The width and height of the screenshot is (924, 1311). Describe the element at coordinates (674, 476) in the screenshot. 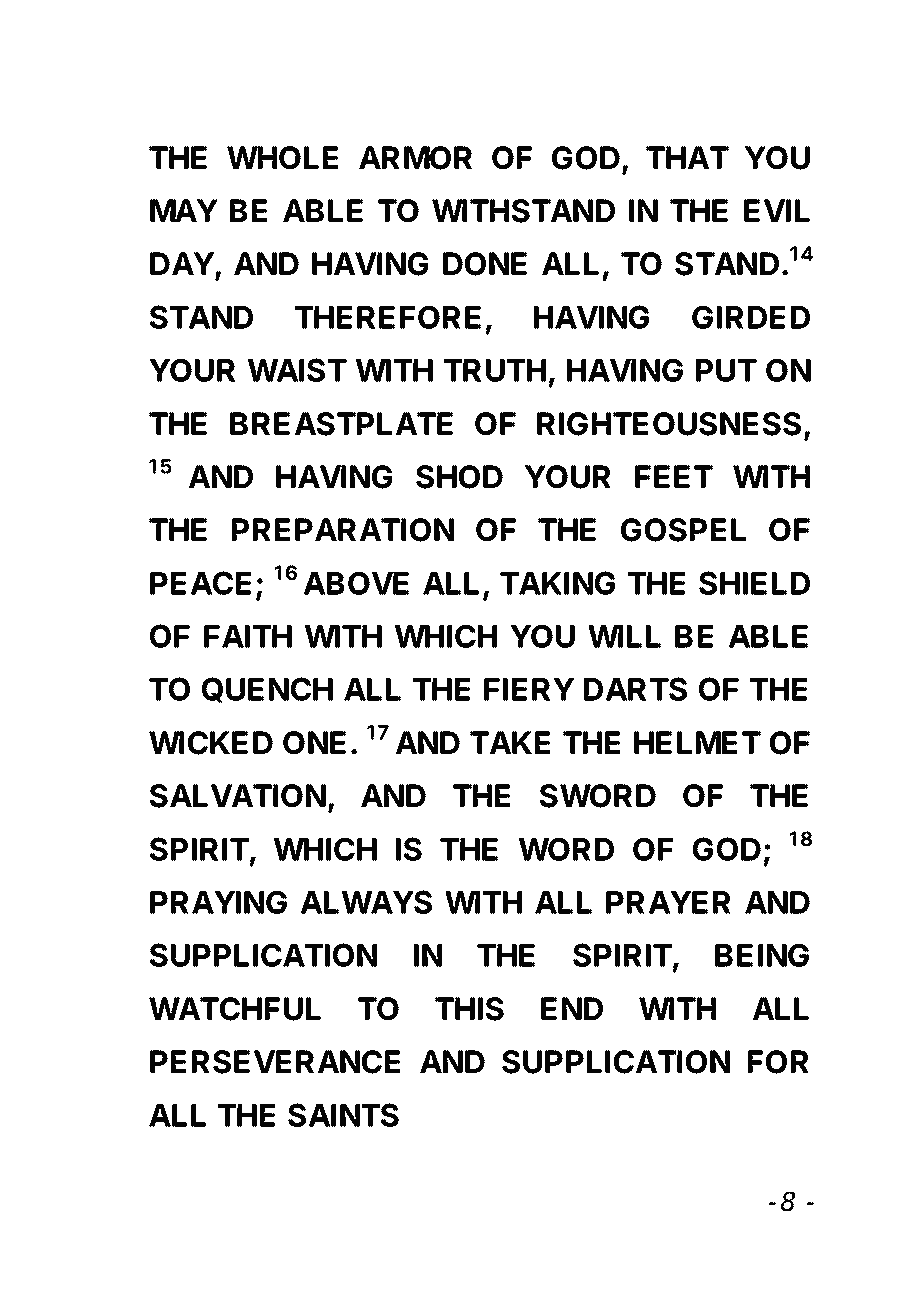

I see `FEET` at that location.
